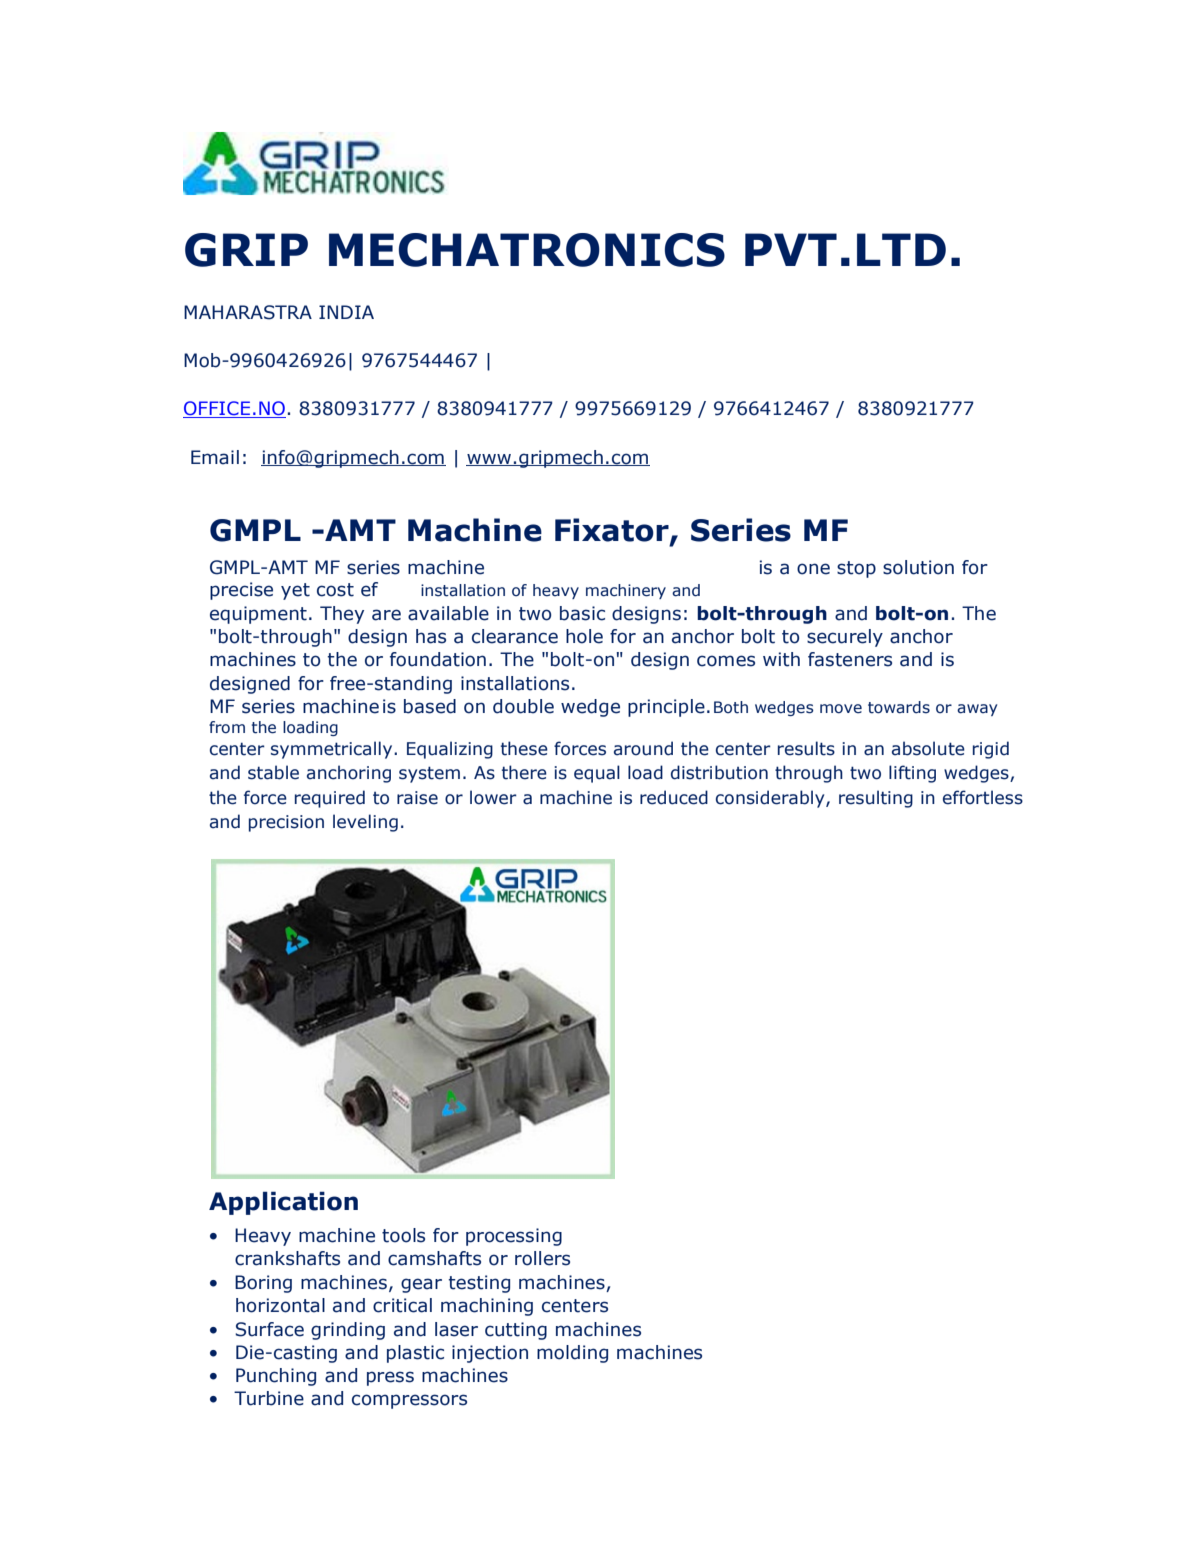 The height and width of the screenshot is (1549, 1197). I want to click on resulting, so click(876, 799).
